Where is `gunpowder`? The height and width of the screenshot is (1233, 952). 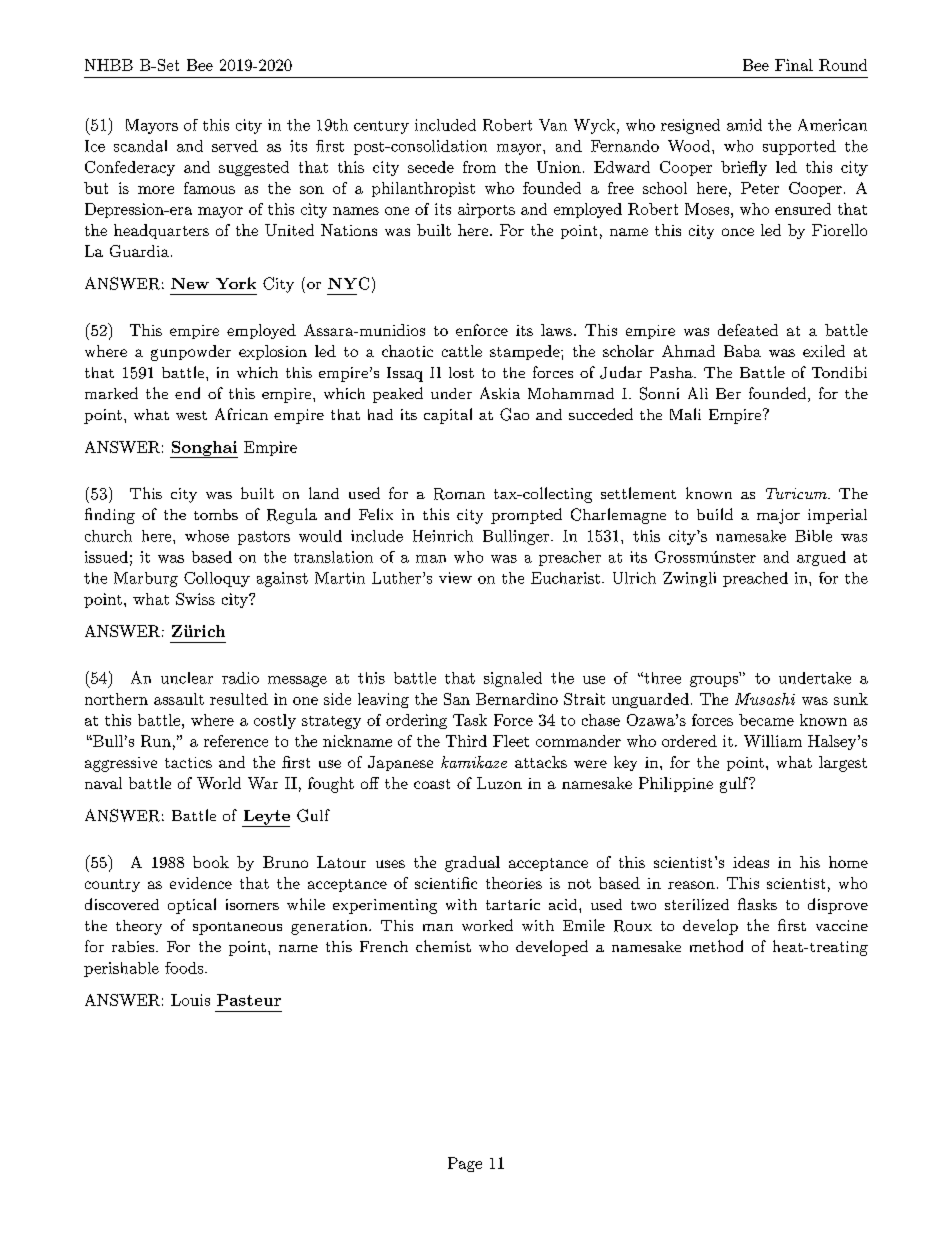 gunpowder is located at coordinates (191, 353).
